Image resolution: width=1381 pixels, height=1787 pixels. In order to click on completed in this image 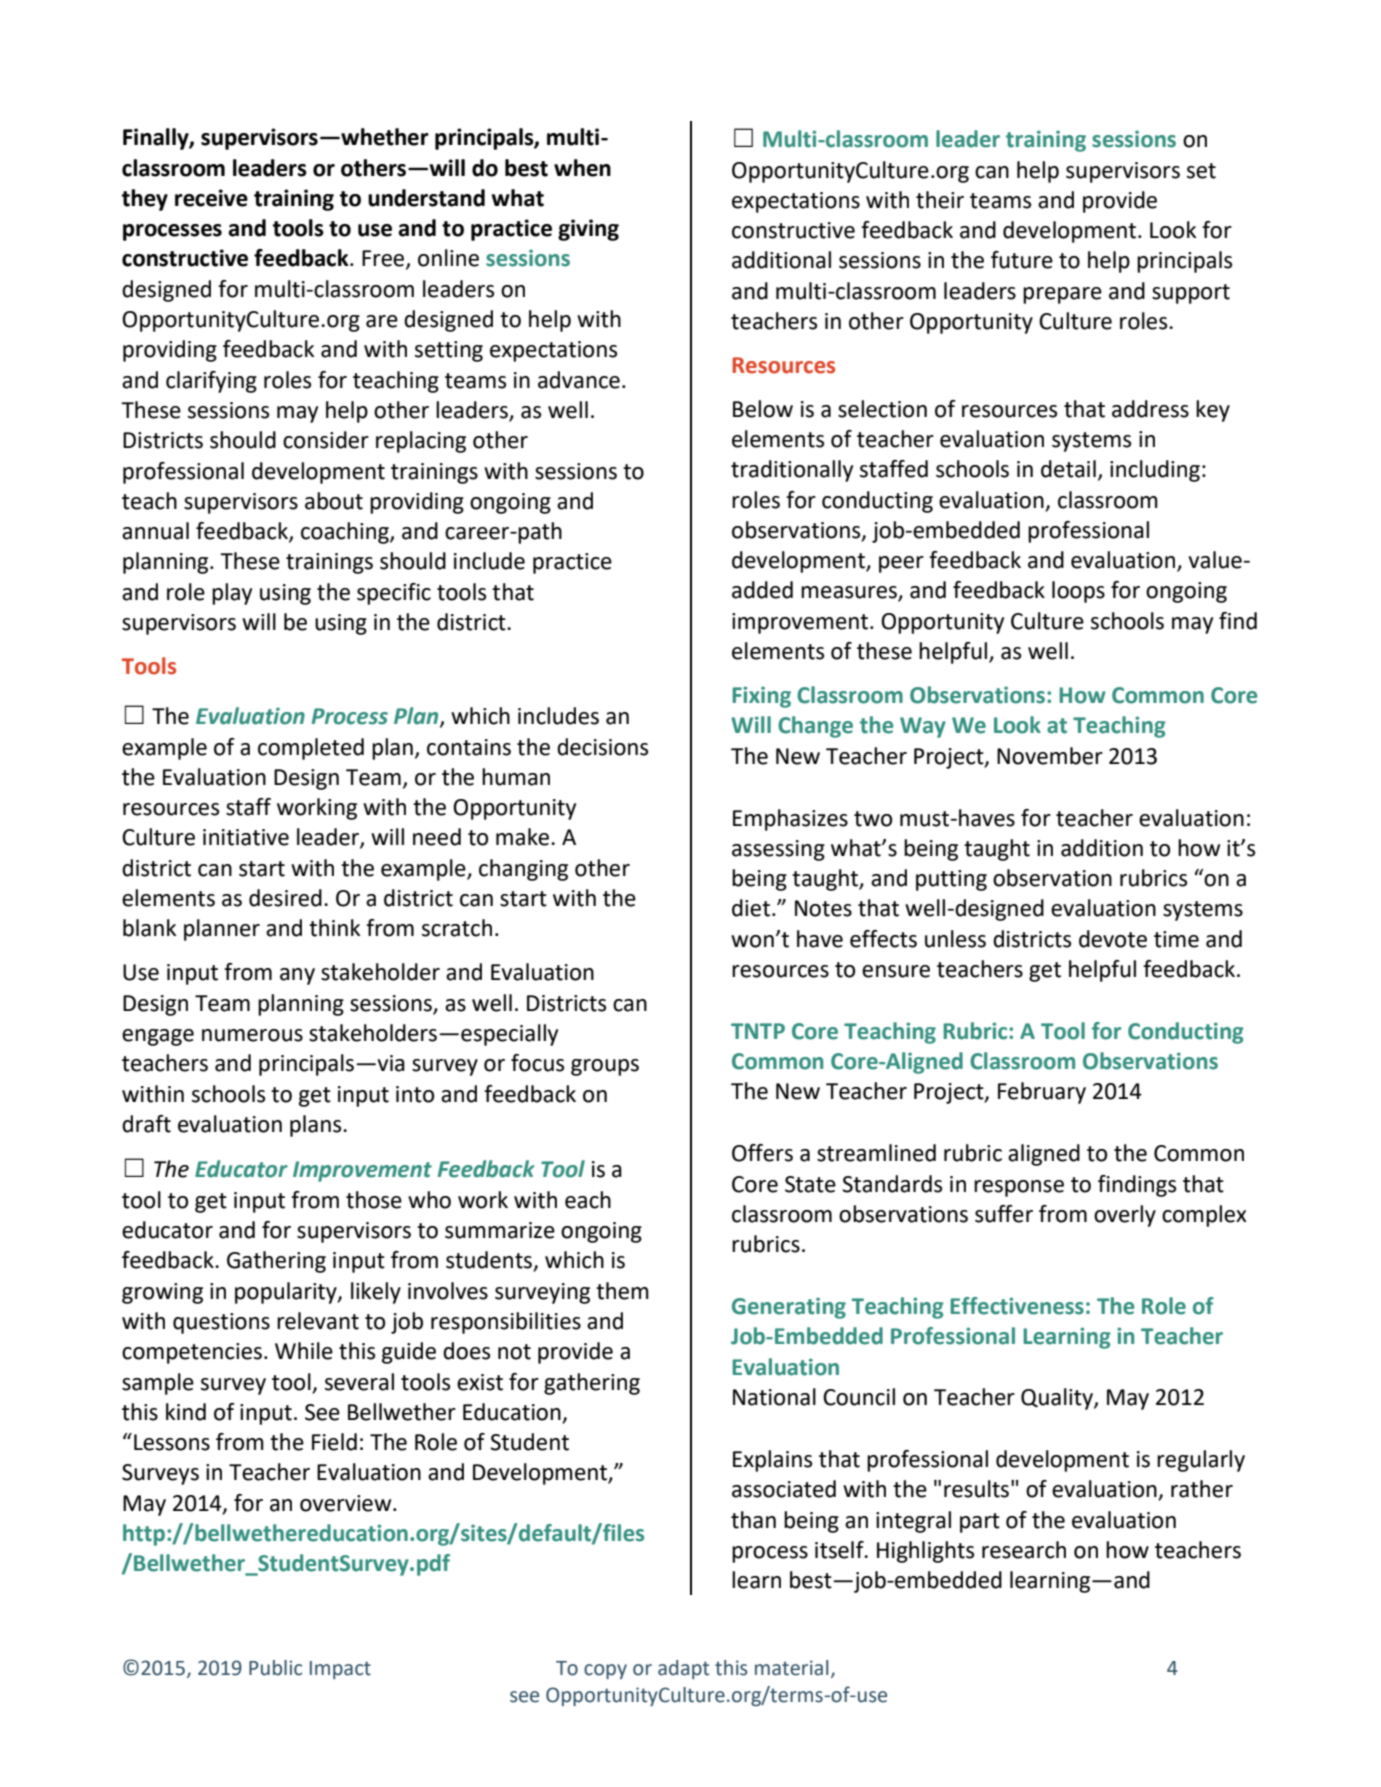, I will do `click(311, 749)`.
